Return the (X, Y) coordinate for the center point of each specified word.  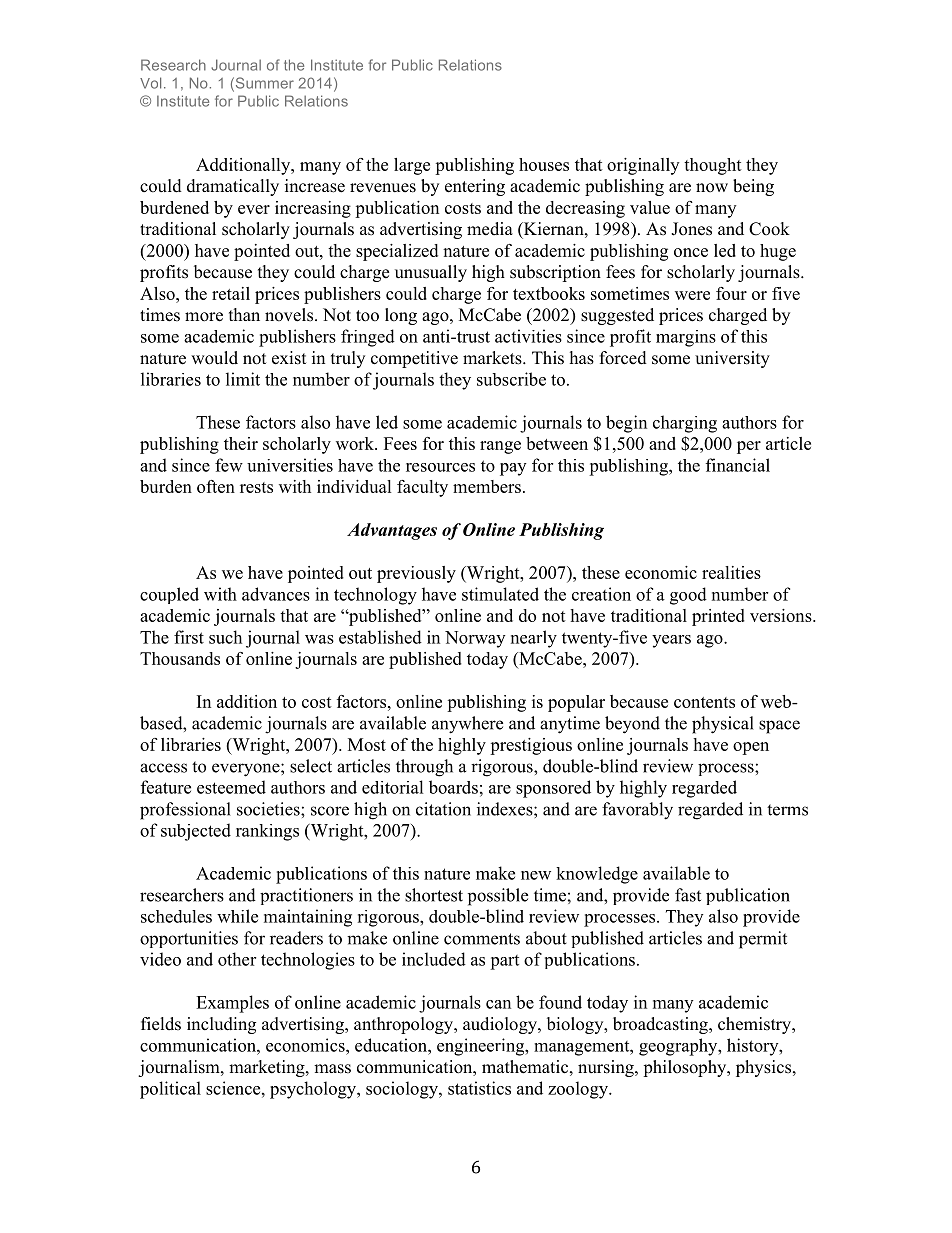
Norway (475, 639)
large (412, 166)
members (487, 486)
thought (713, 166)
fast (688, 895)
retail (231, 293)
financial (738, 465)
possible (498, 897)
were (692, 295)
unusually (431, 273)
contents (704, 702)
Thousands (180, 658)
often (216, 486)
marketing (268, 1068)
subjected (196, 832)
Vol (150, 83)
